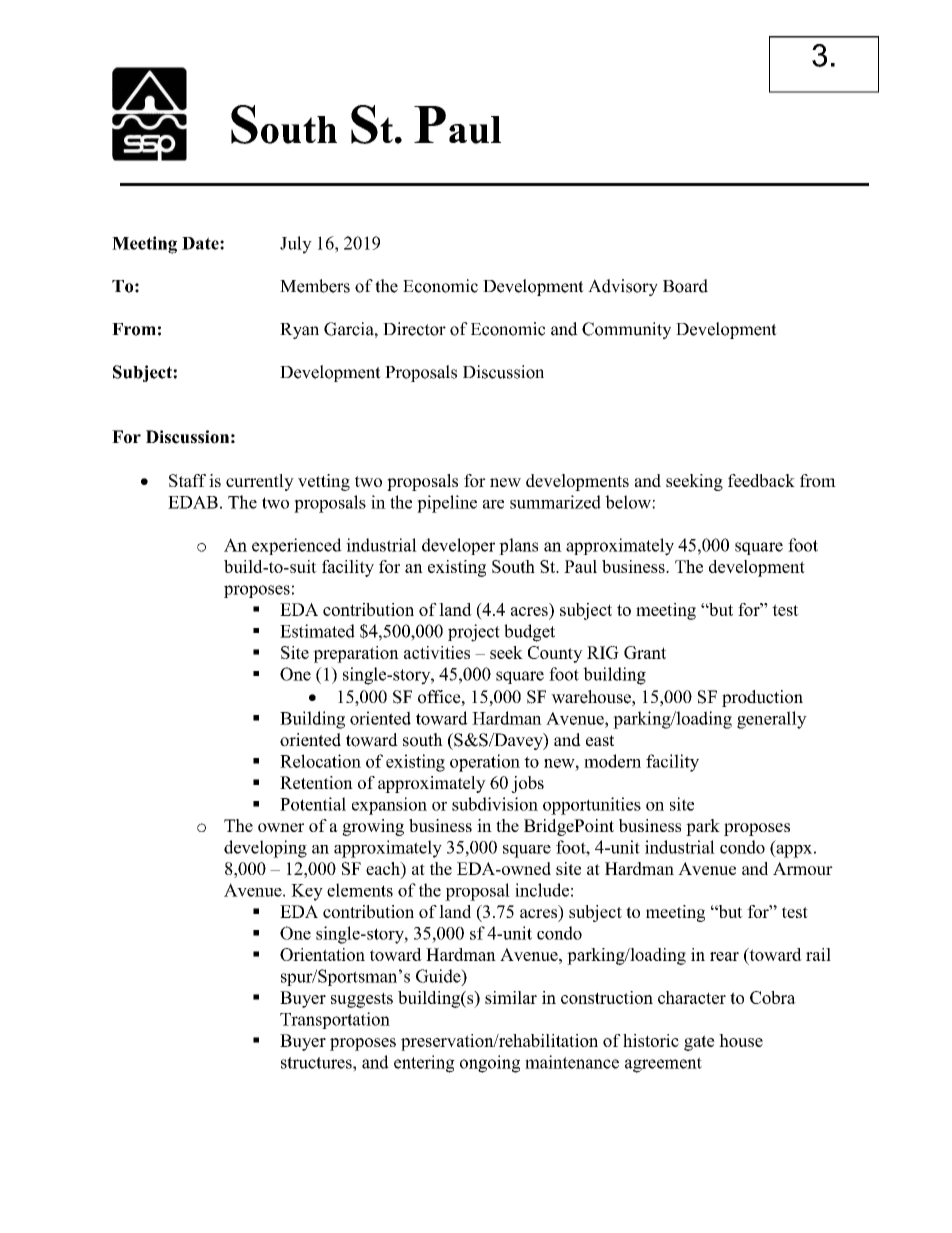 The image size is (952, 1233). Describe the element at coordinates (623, 287) in the screenshot. I see `Advisory` at that location.
